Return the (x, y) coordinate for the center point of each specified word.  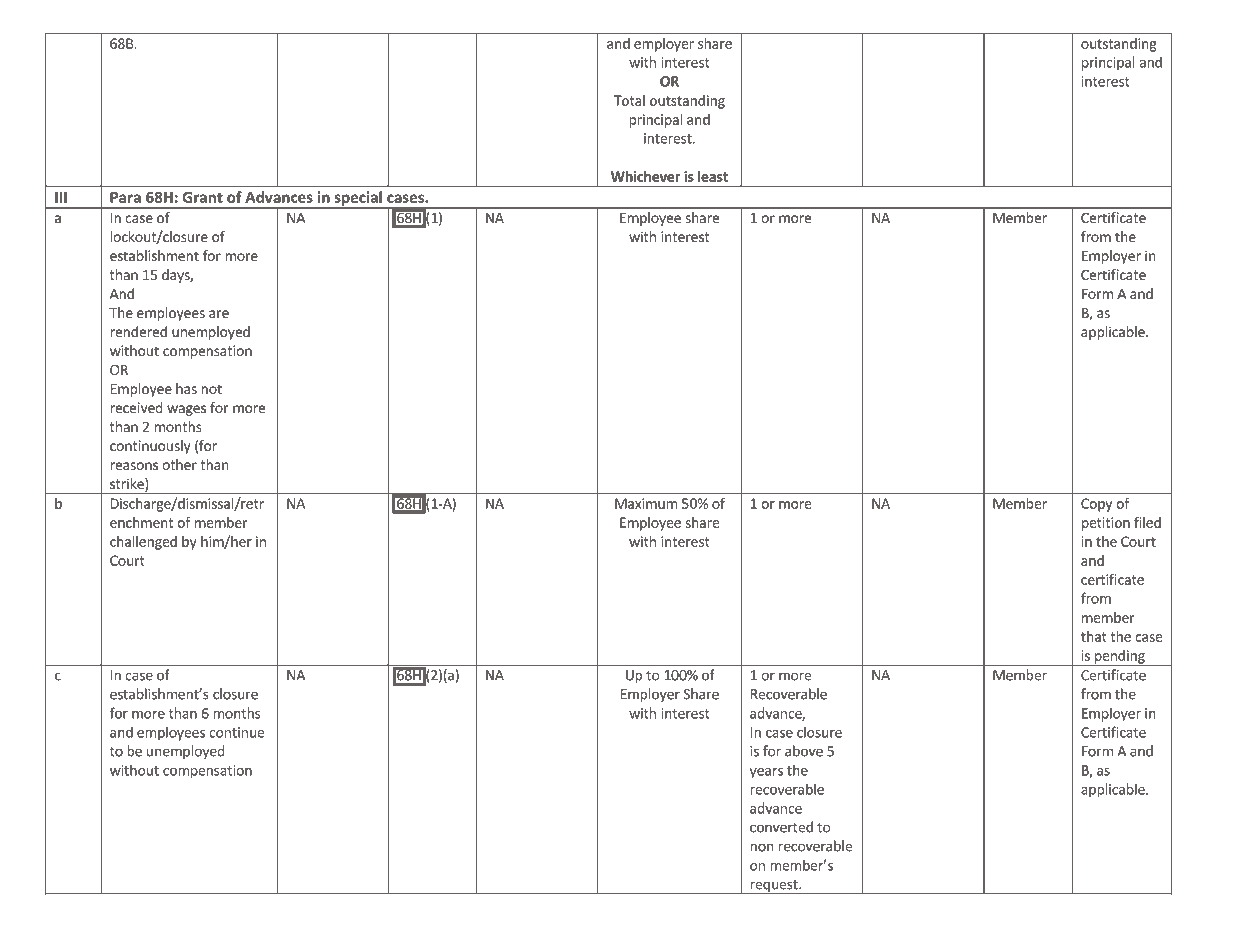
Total (629, 100)
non (762, 847)
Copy (1096, 505)
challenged (143, 543)
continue (236, 732)
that (1094, 636)
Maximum (646, 503)
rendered (138, 331)
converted (781, 827)
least (713, 176)
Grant (203, 197)
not (211, 389)
